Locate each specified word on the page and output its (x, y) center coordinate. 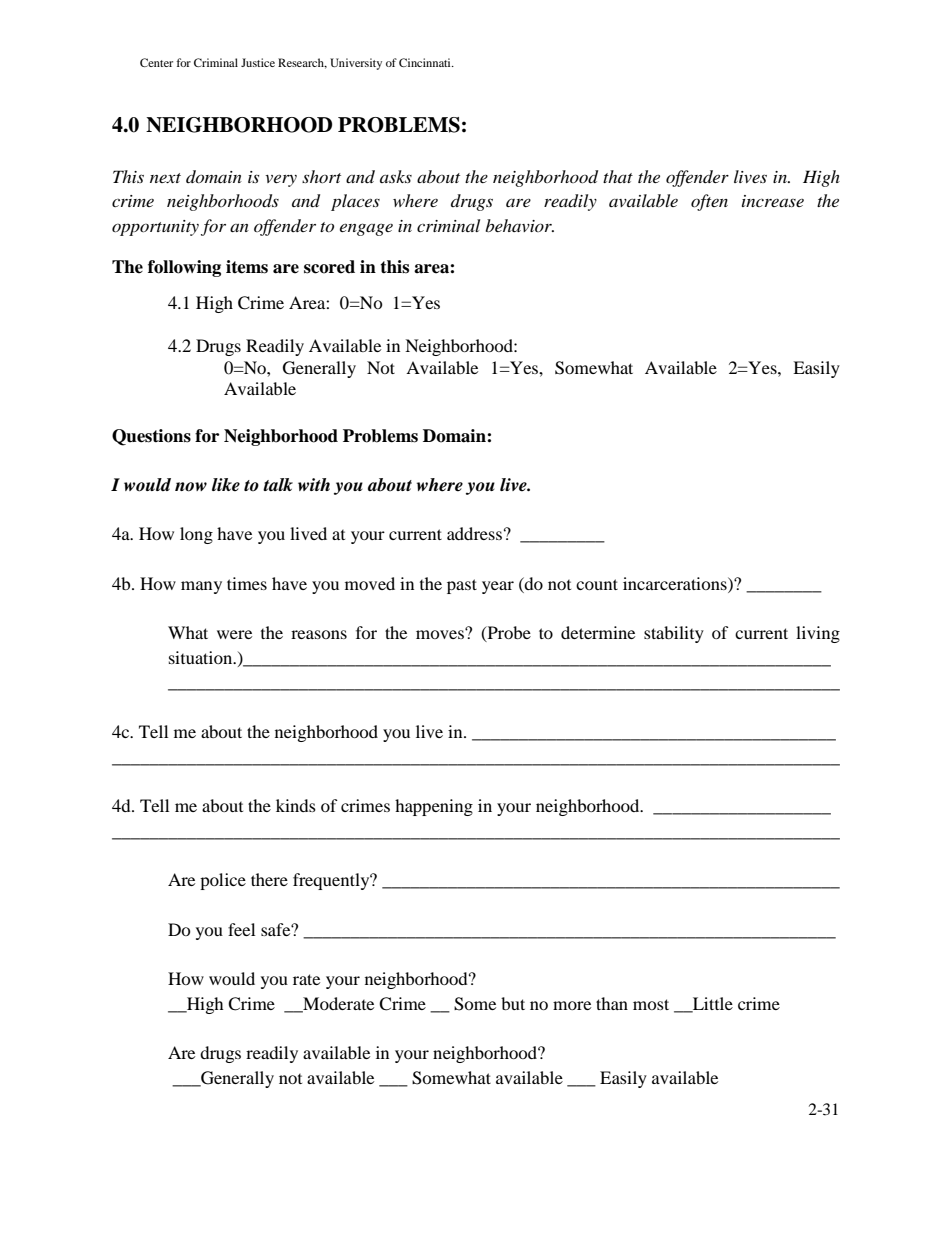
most (651, 1004)
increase (773, 201)
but (513, 1003)
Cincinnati (426, 62)
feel (241, 929)
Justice (258, 62)
